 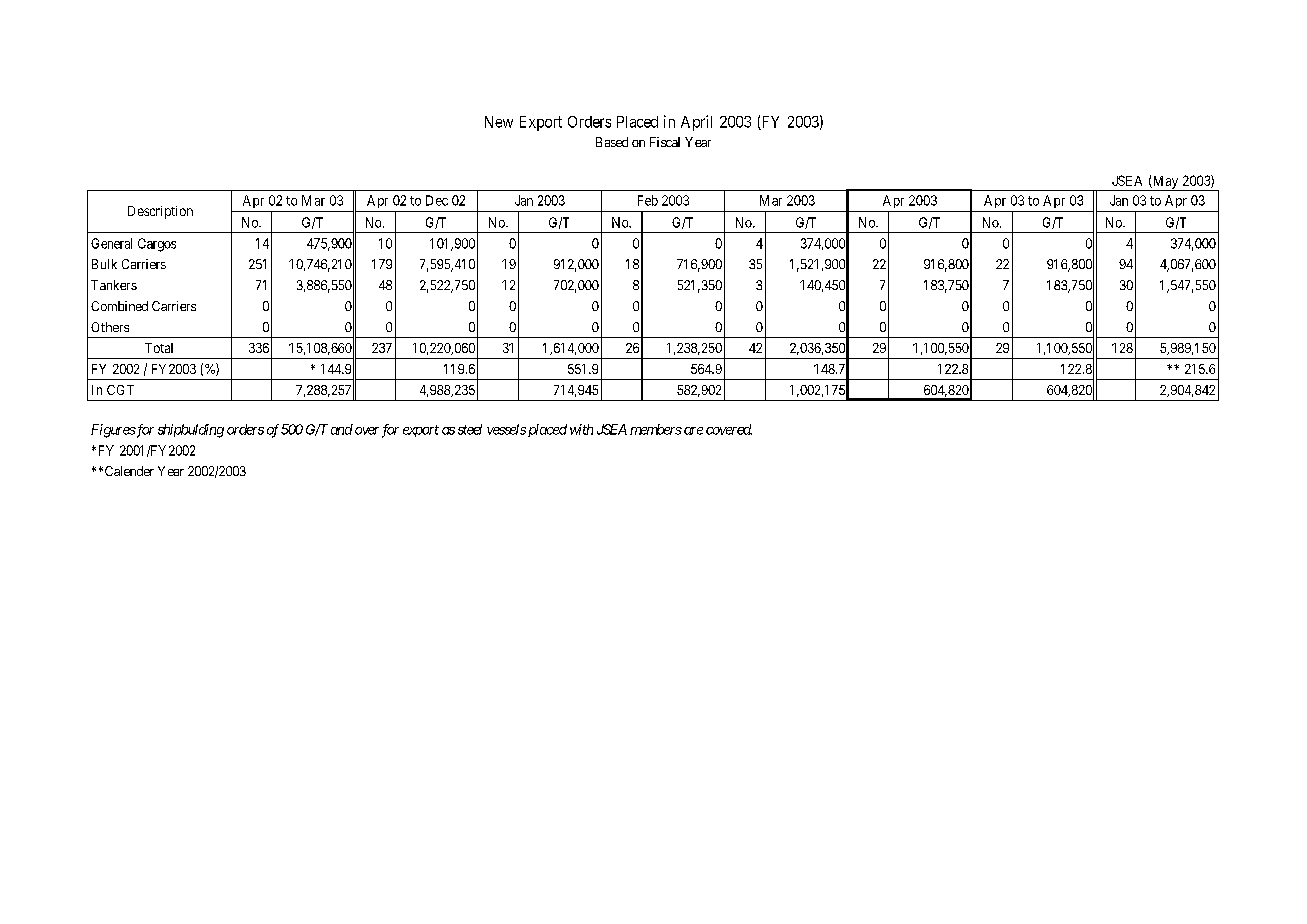 What do you see at coordinates (160, 212) in the screenshot?
I see `Description` at bounding box center [160, 212].
